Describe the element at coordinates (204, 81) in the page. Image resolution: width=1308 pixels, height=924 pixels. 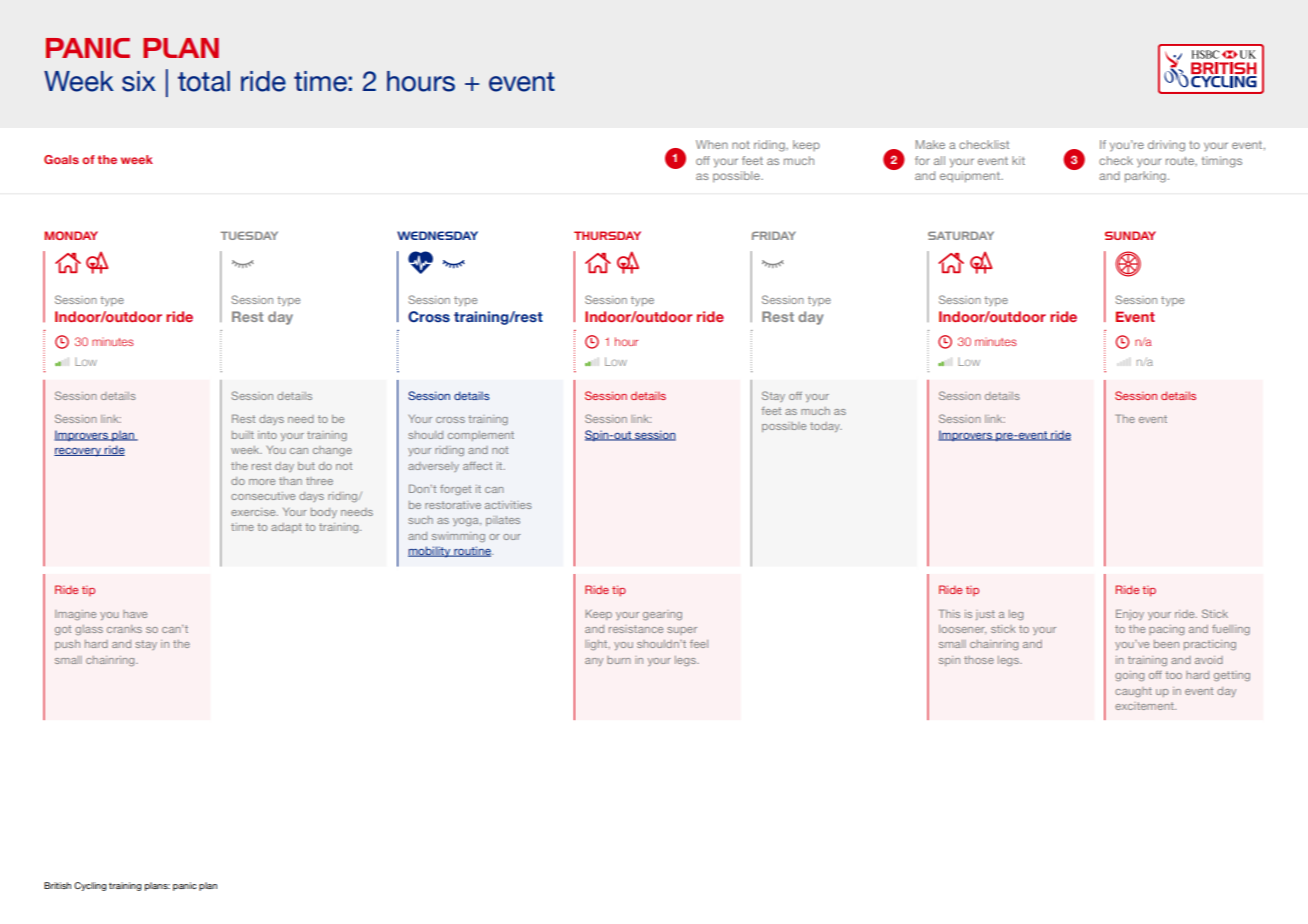
I see `total` at that location.
